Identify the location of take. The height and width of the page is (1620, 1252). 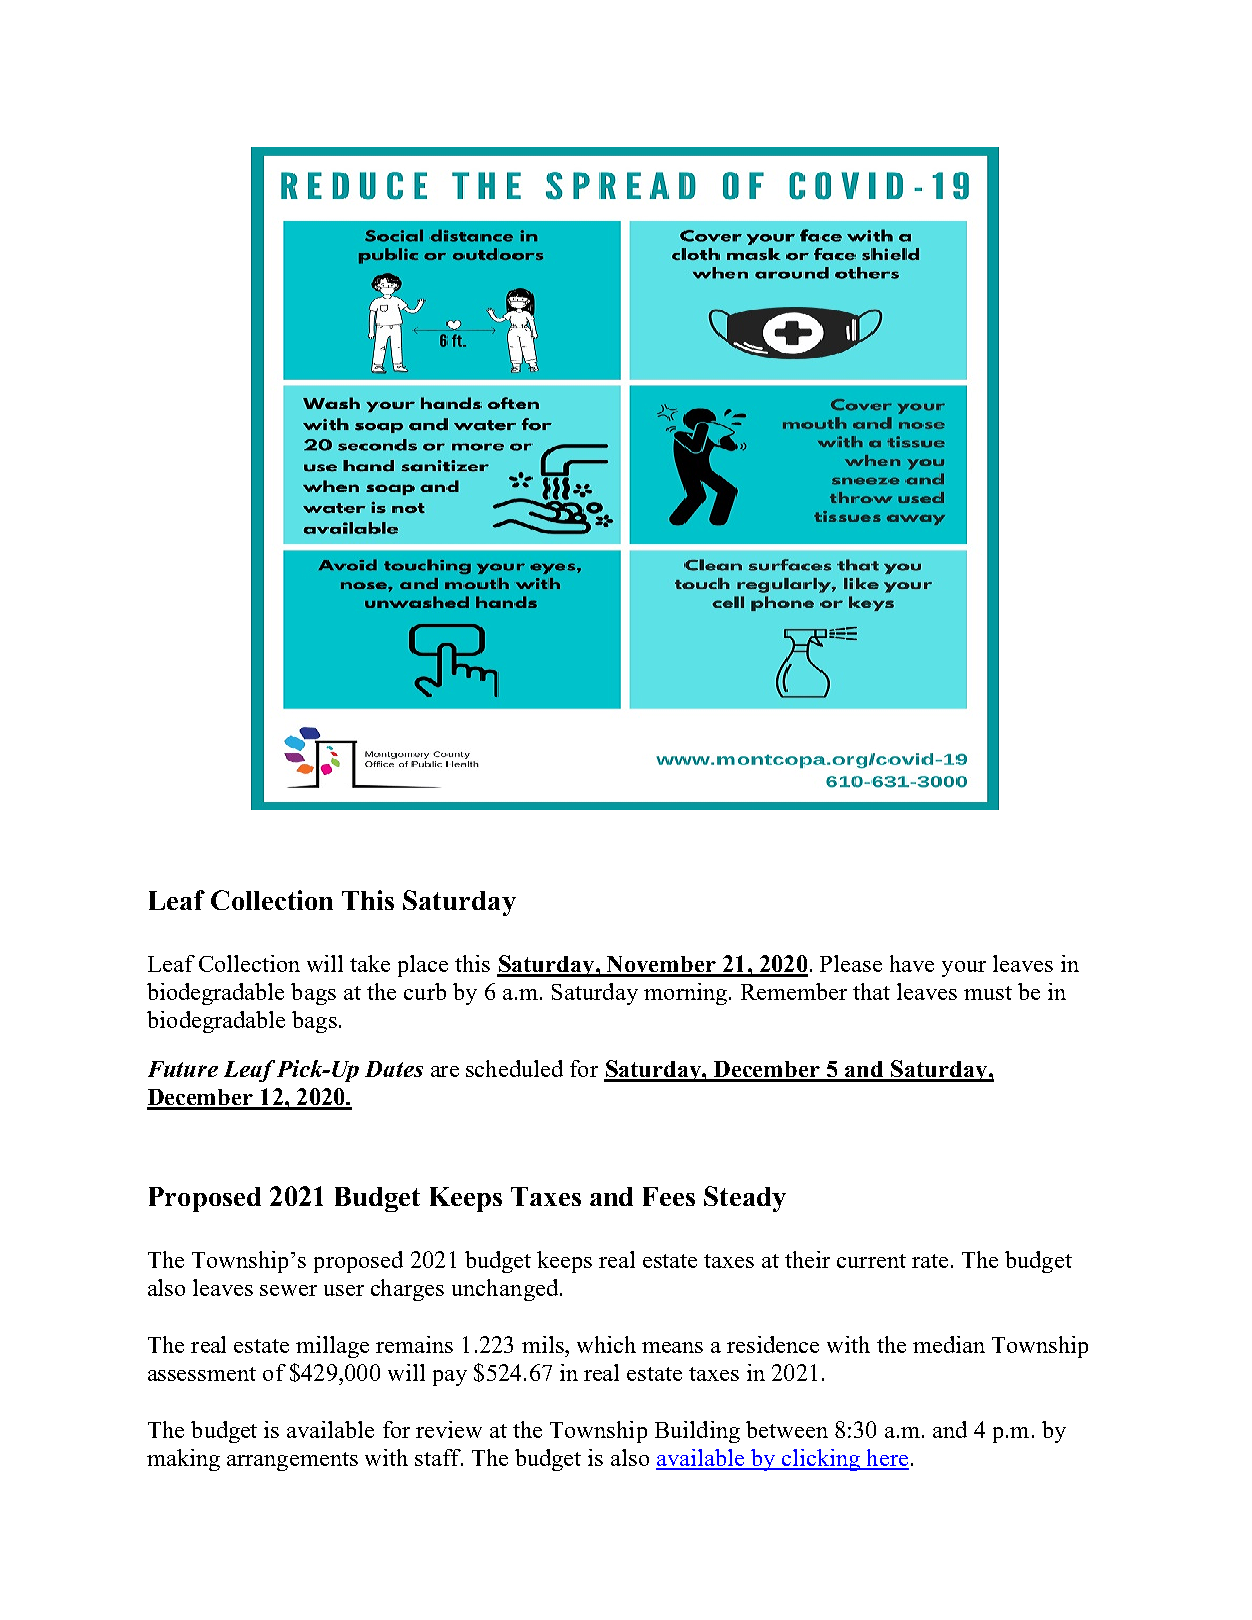
(370, 963).
